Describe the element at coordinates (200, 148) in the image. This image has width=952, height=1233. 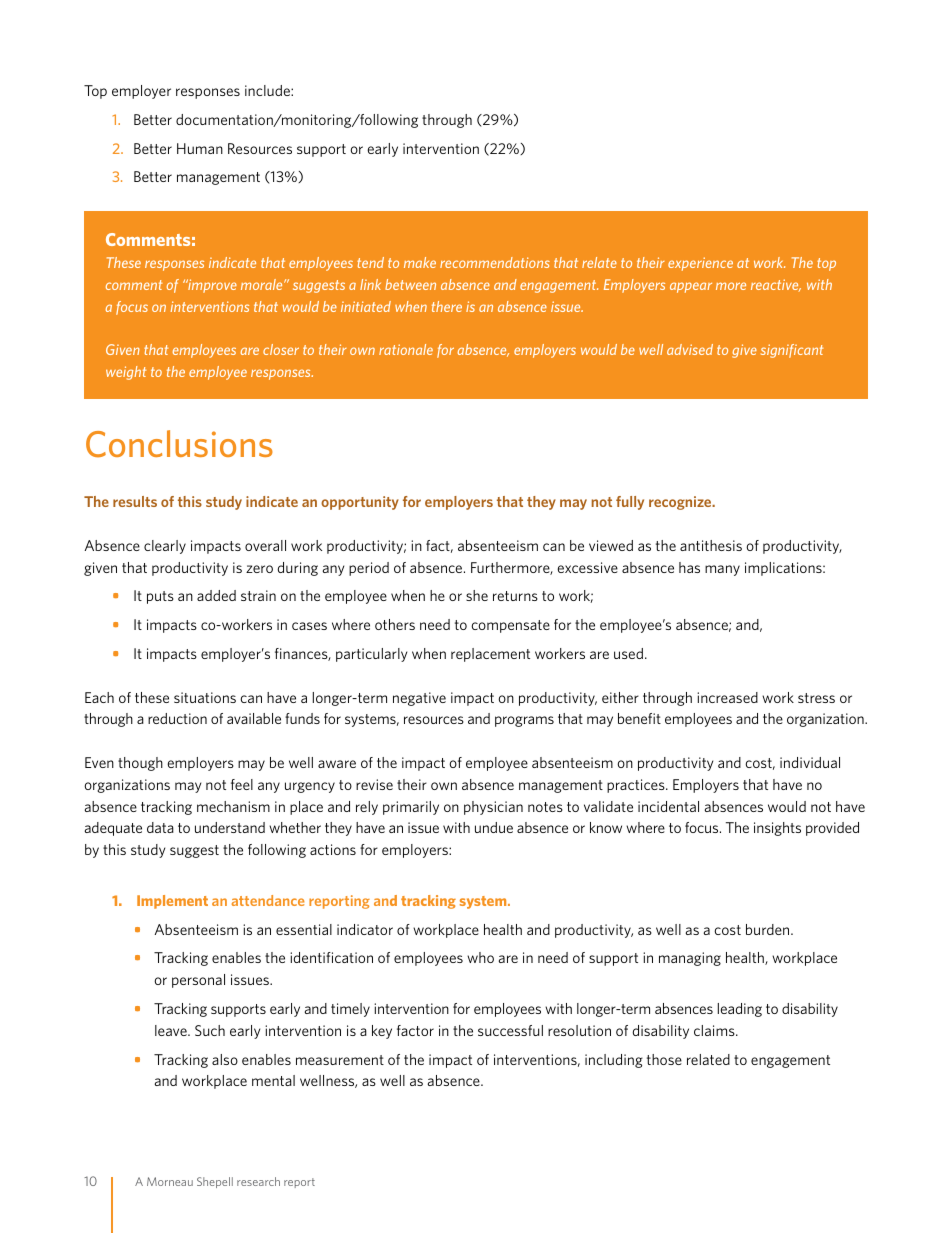
I see `Human` at that location.
